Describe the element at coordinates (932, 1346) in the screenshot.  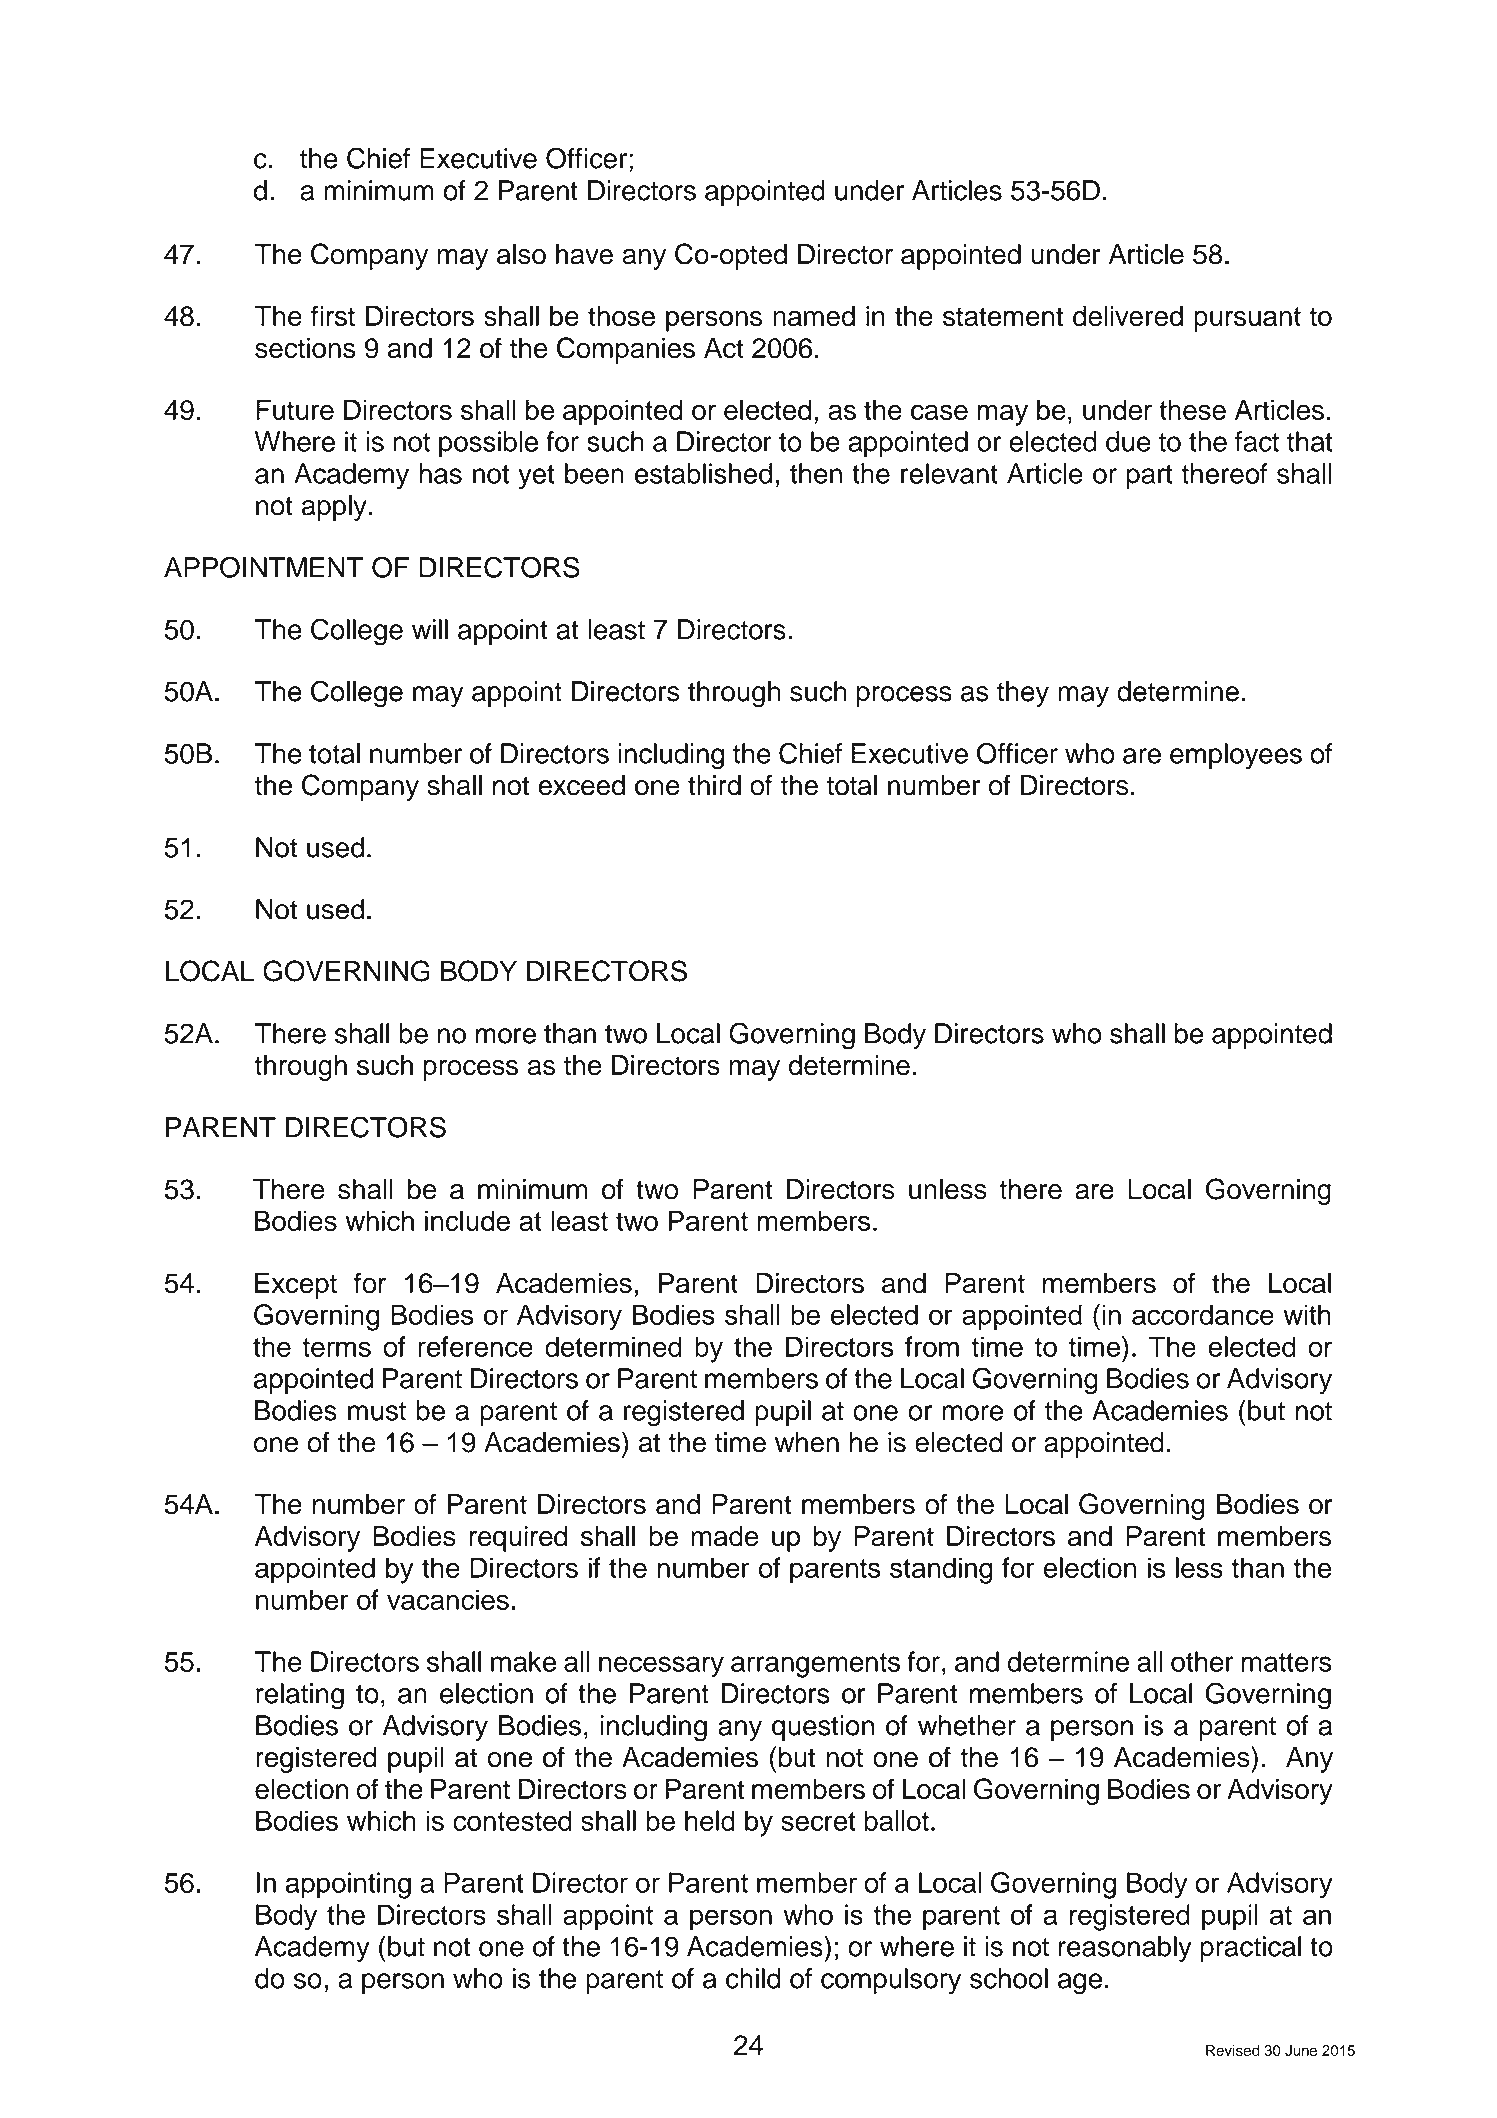
I see `from` at that location.
